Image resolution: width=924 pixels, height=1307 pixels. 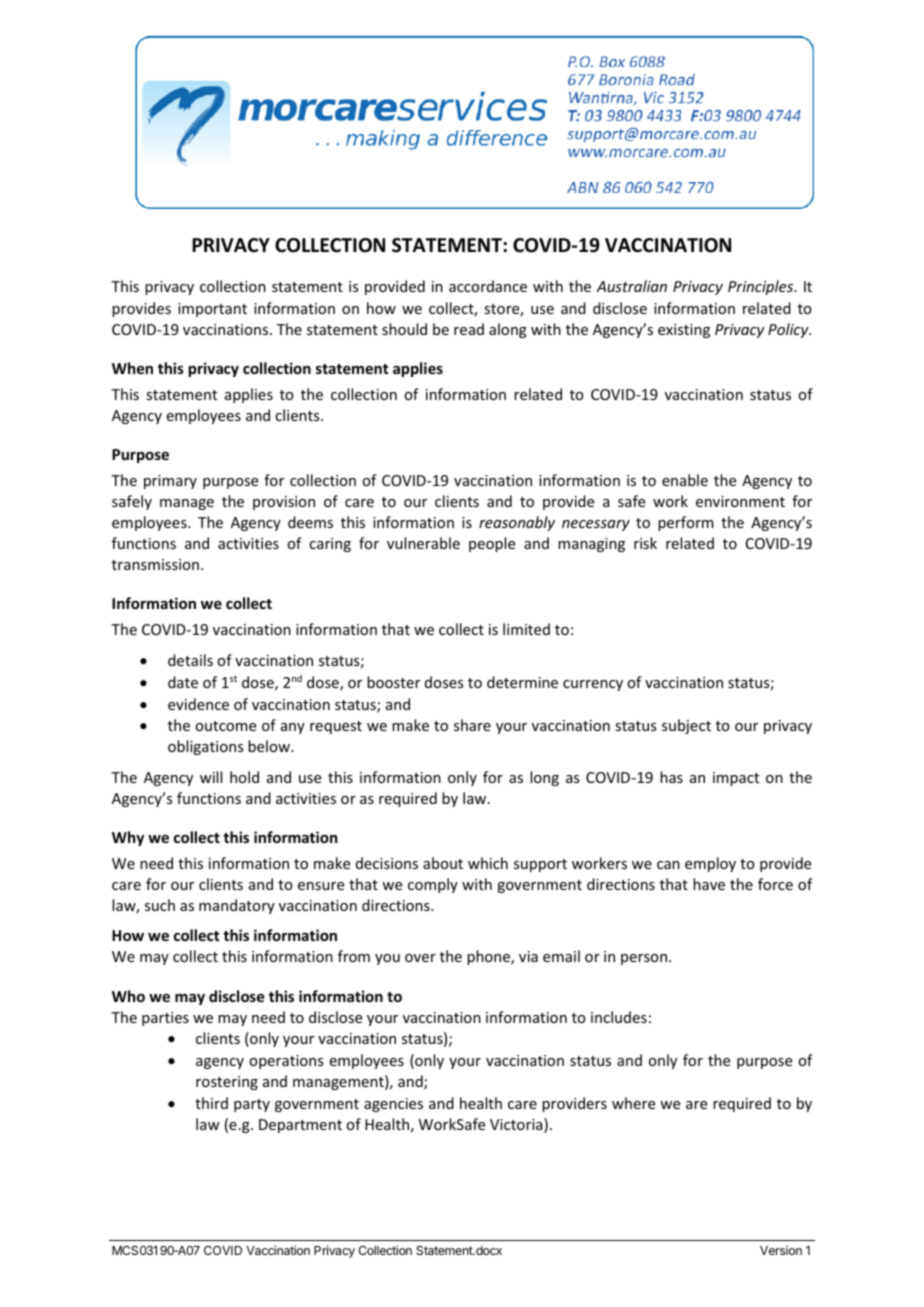 What do you see at coordinates (619, 1017) in the screenshot?
I see `includes` at bounding box center [619, 1017].
